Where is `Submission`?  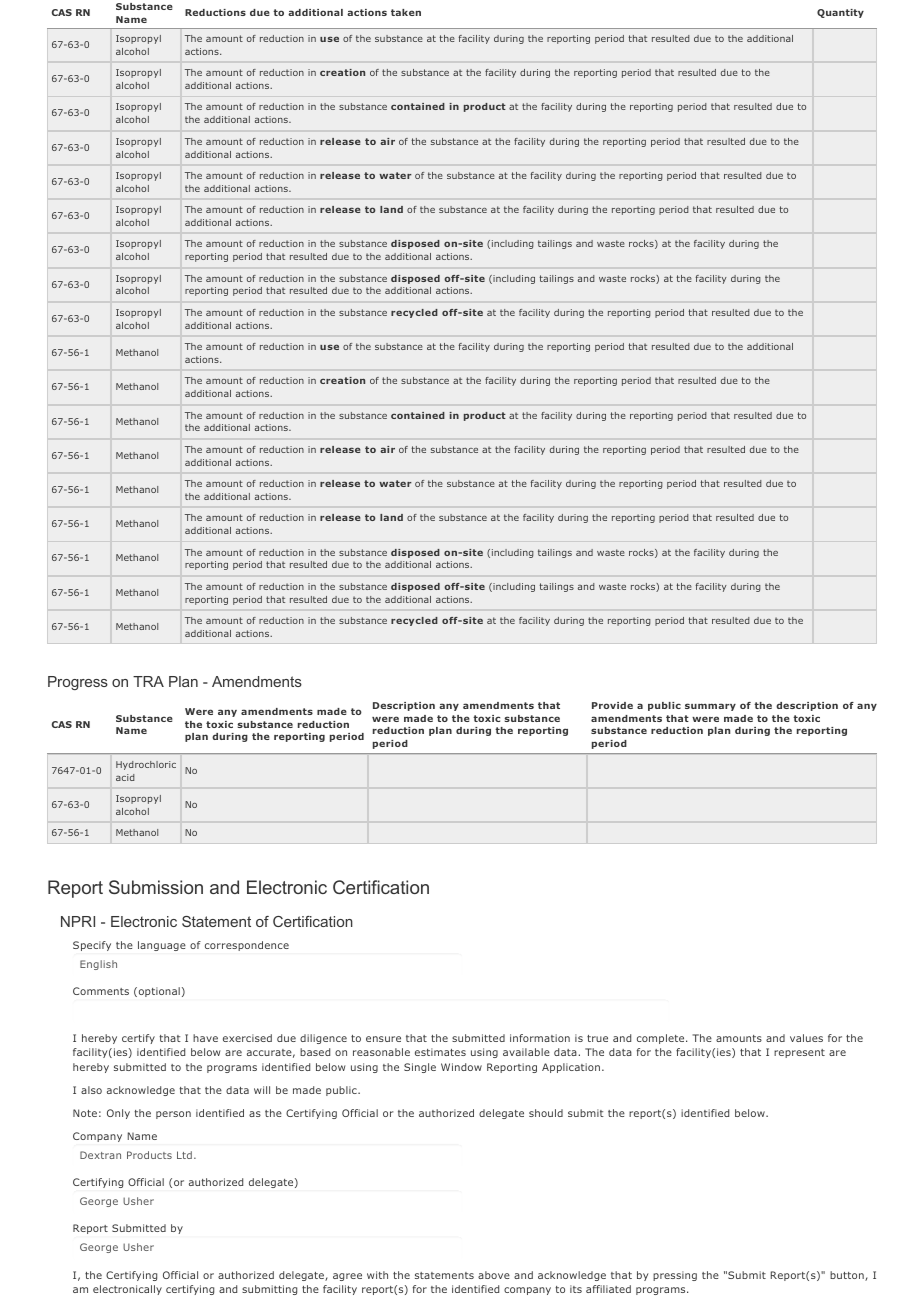
Submission is located at coordinates (156, 887).
